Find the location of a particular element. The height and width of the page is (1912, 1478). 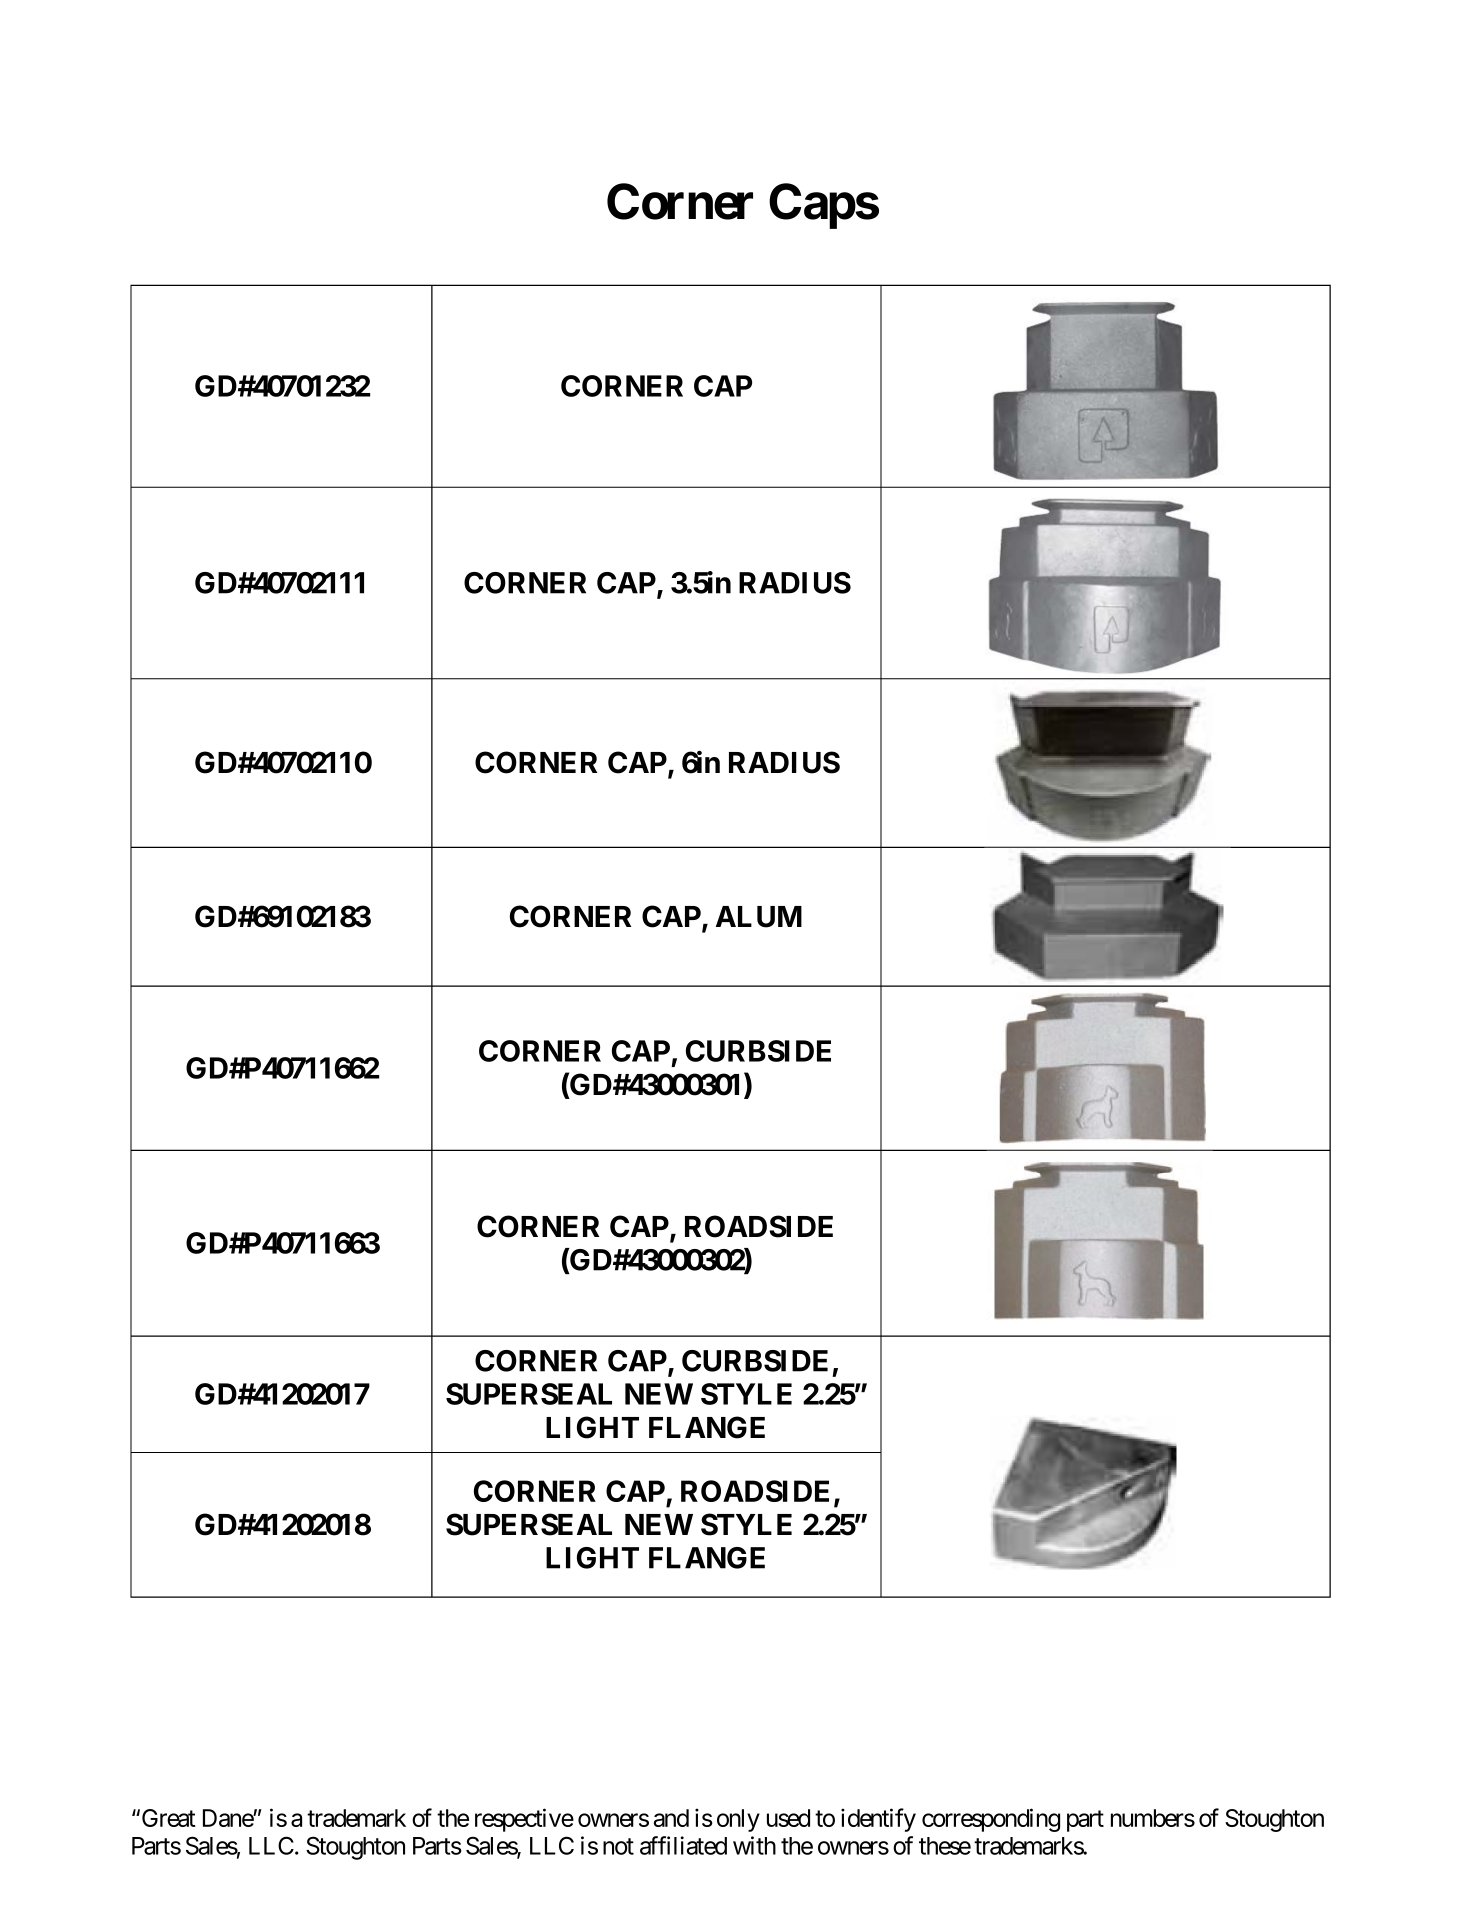

and is located at coordinates (671, 1818).
